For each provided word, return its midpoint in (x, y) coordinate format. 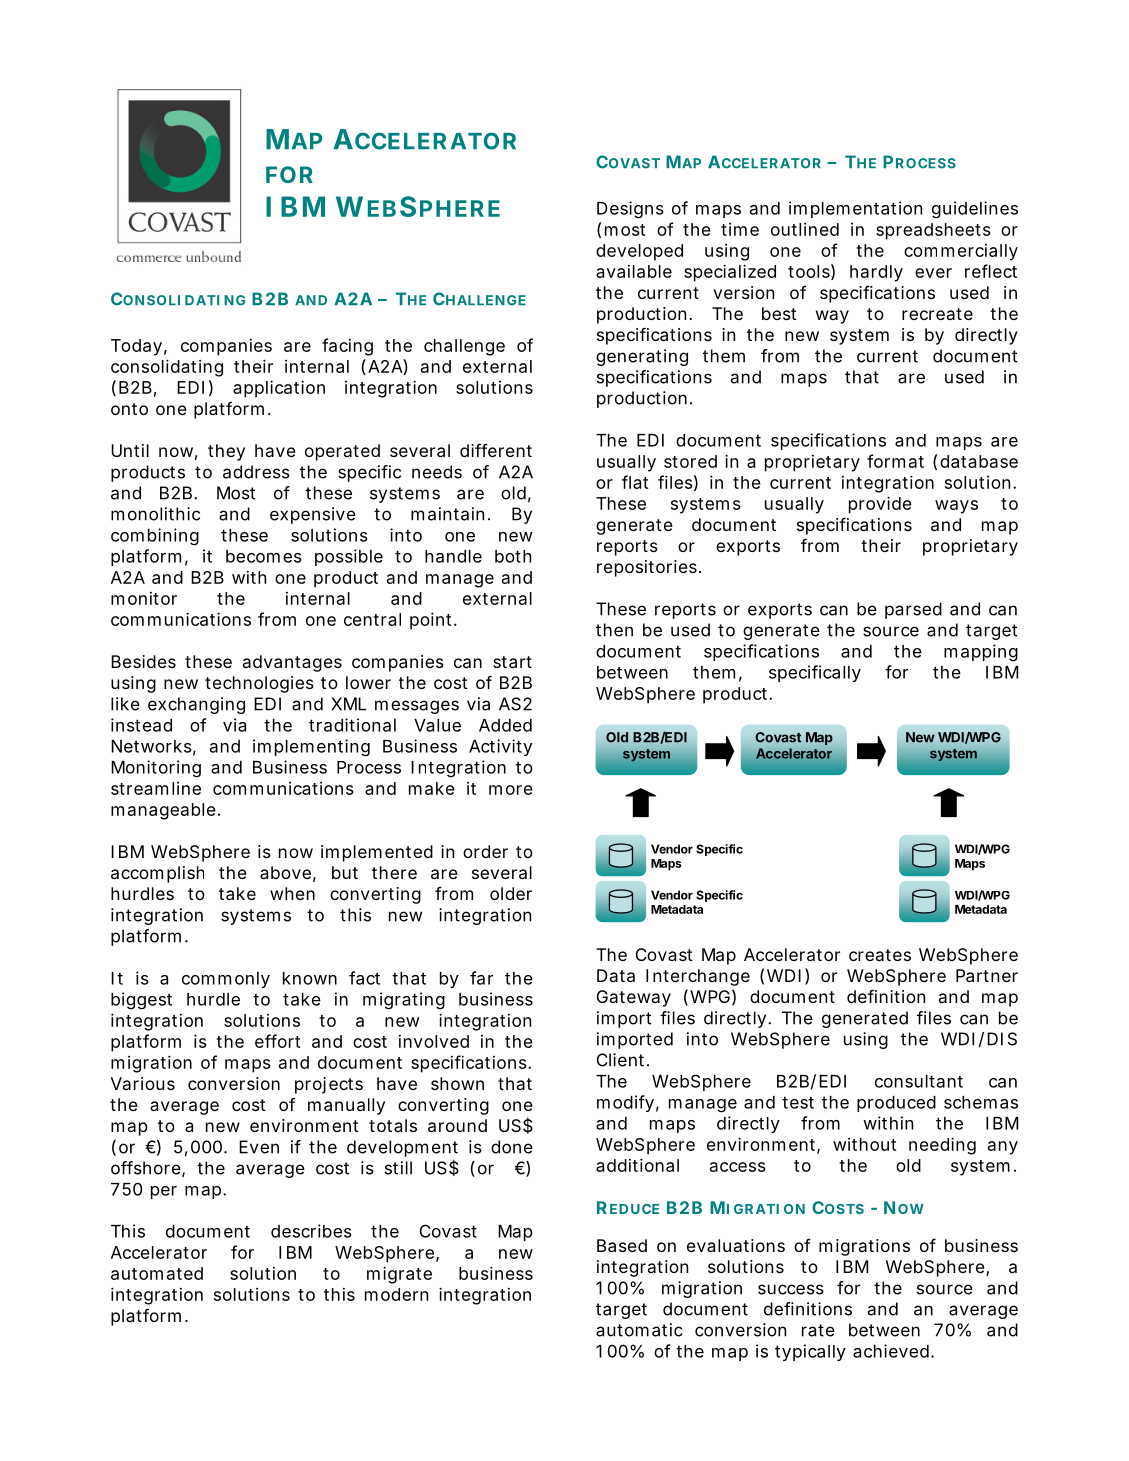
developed (639, 252)
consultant (919, 1081)
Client (622, 1060)
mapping (981, 653)
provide (880, 505)
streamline (156, 788)
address (256, 472)
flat (635, 482)
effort (277, 1041)
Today (136, 347)
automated (157, 1273)
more (511, 790)
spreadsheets (933, 231)
